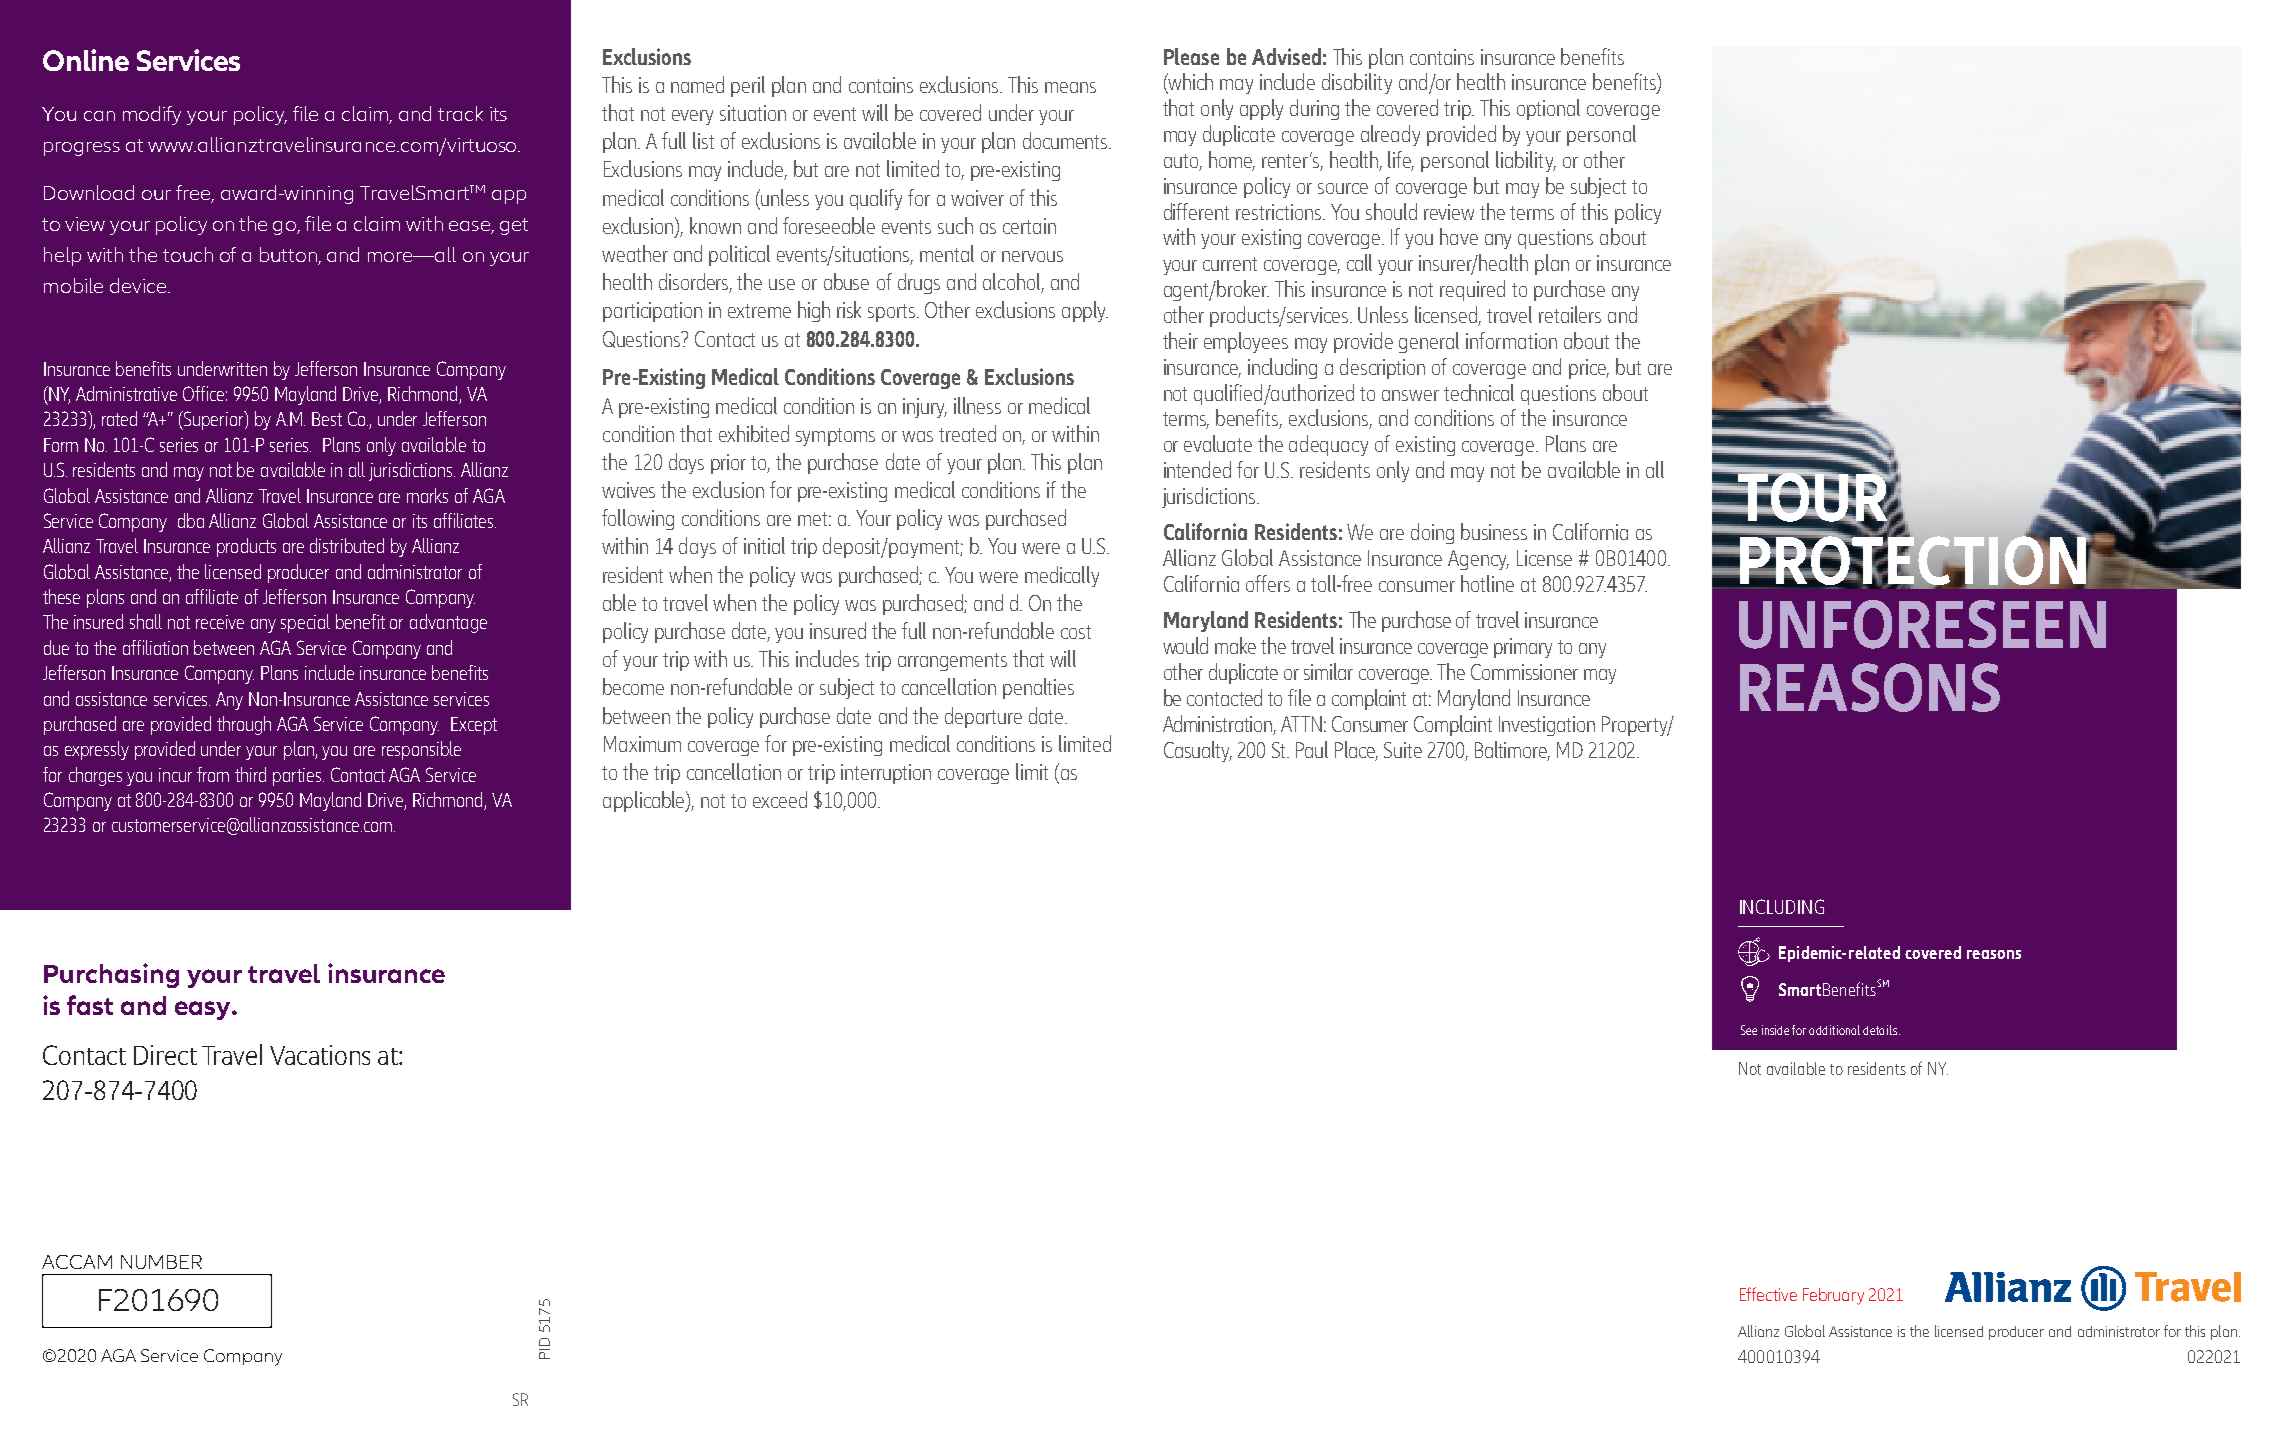 The image size is (2283, 1438). Describe the element at coordinates (205, 393) in the document. I see `Office` at that location.
